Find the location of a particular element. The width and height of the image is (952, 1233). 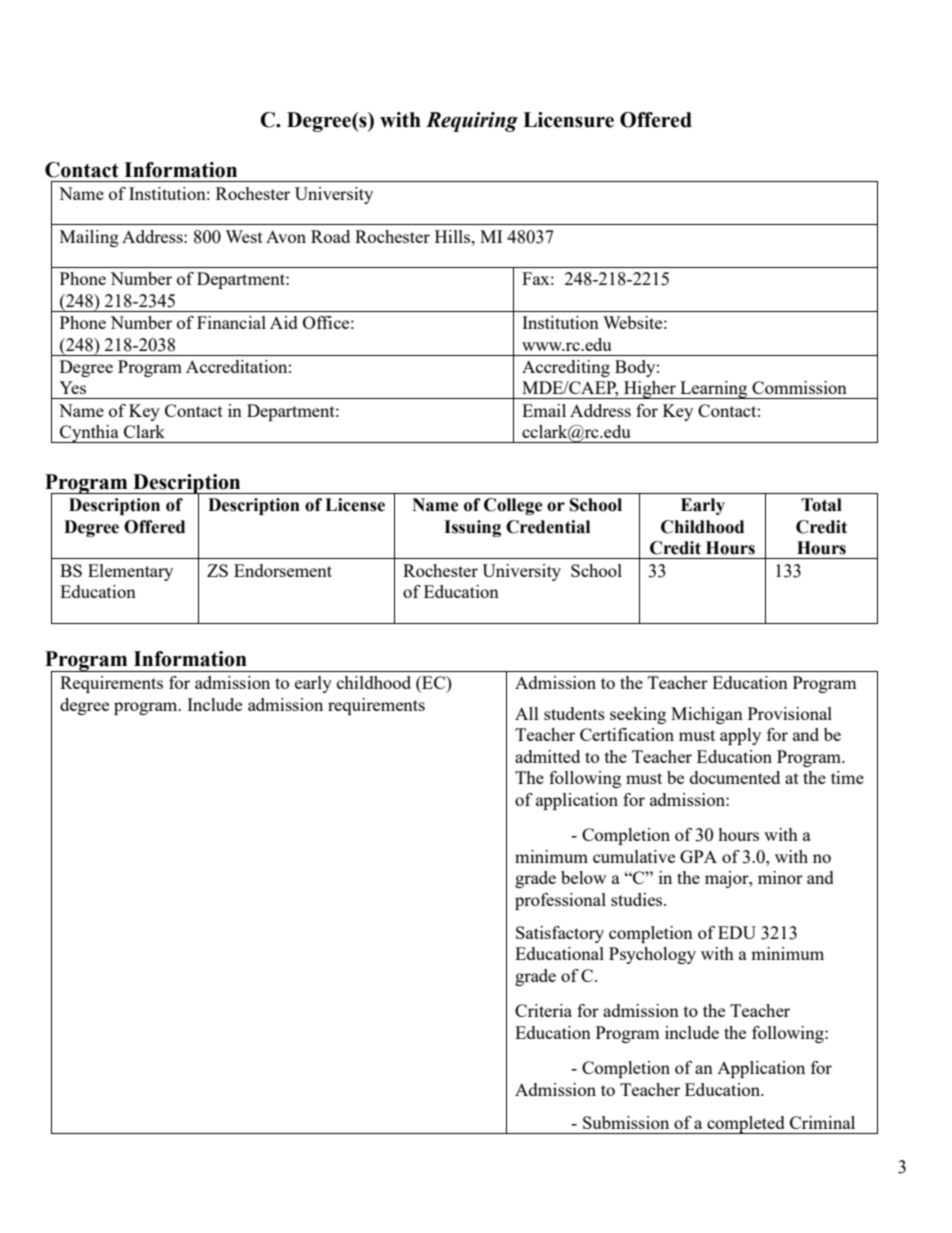

Provisional is located at coordinates (790, 713).
